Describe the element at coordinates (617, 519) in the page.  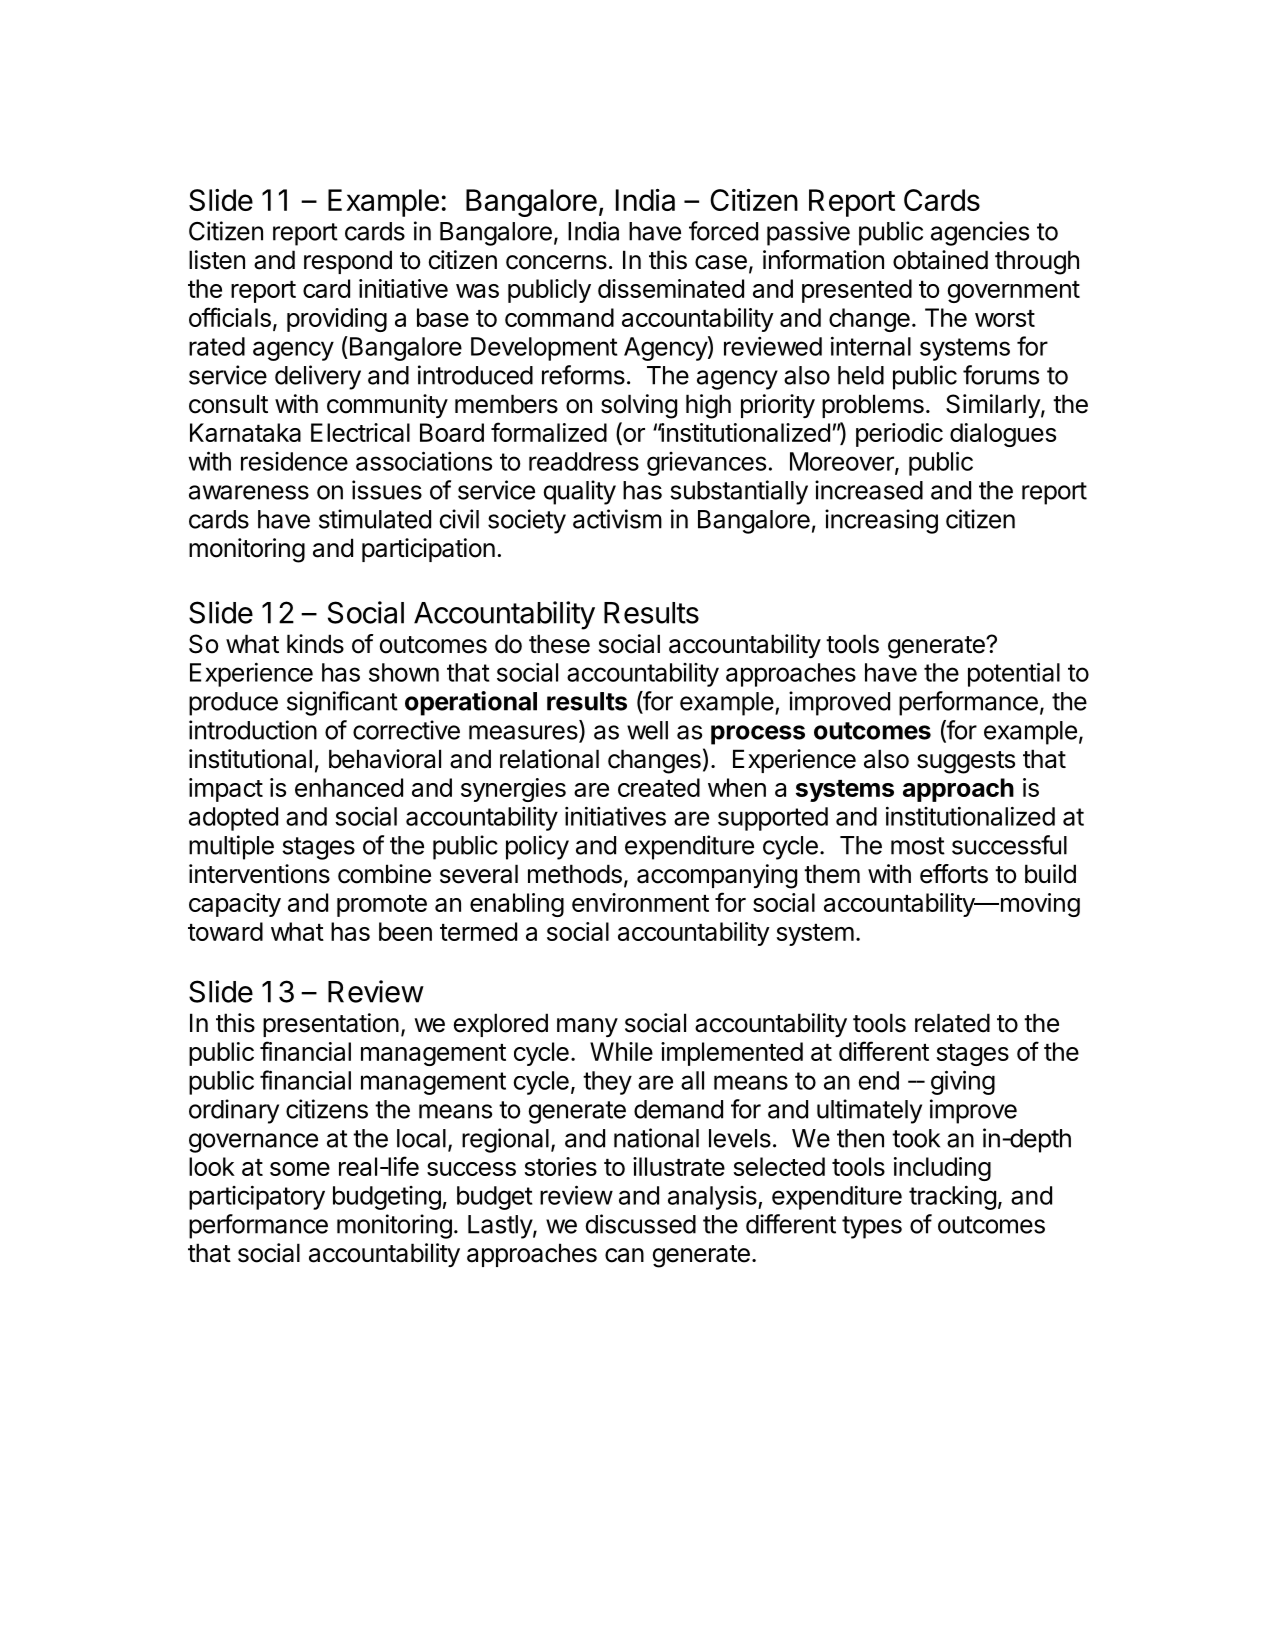
I see `activism` at that location.
